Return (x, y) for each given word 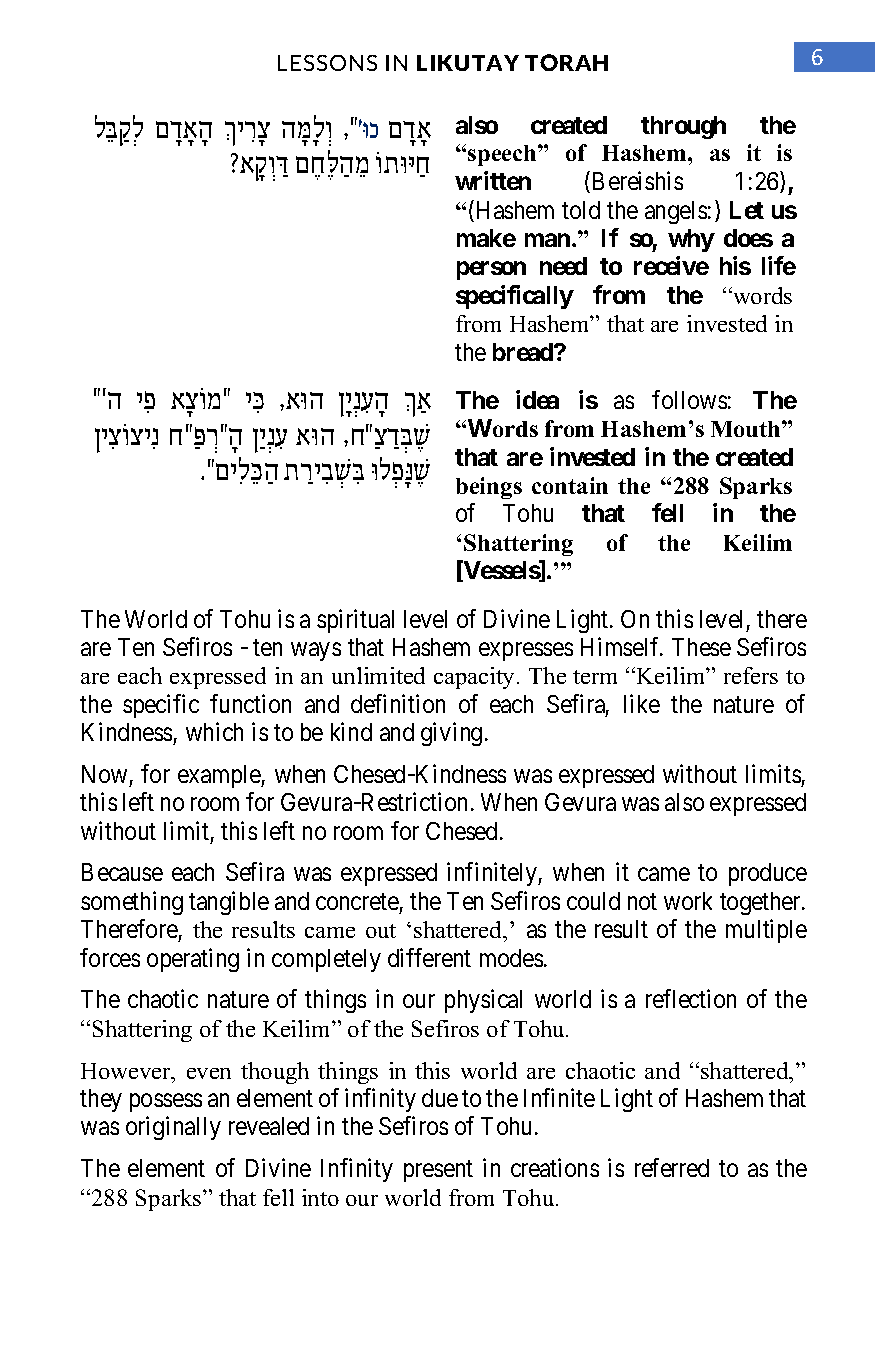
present (438, 1171)
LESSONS (327, 63)
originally (173, 1128)
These (701, 647)
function (250, 703)
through (683, 127)
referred (672, 1167)
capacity (476, 678)
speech (503, 155)
